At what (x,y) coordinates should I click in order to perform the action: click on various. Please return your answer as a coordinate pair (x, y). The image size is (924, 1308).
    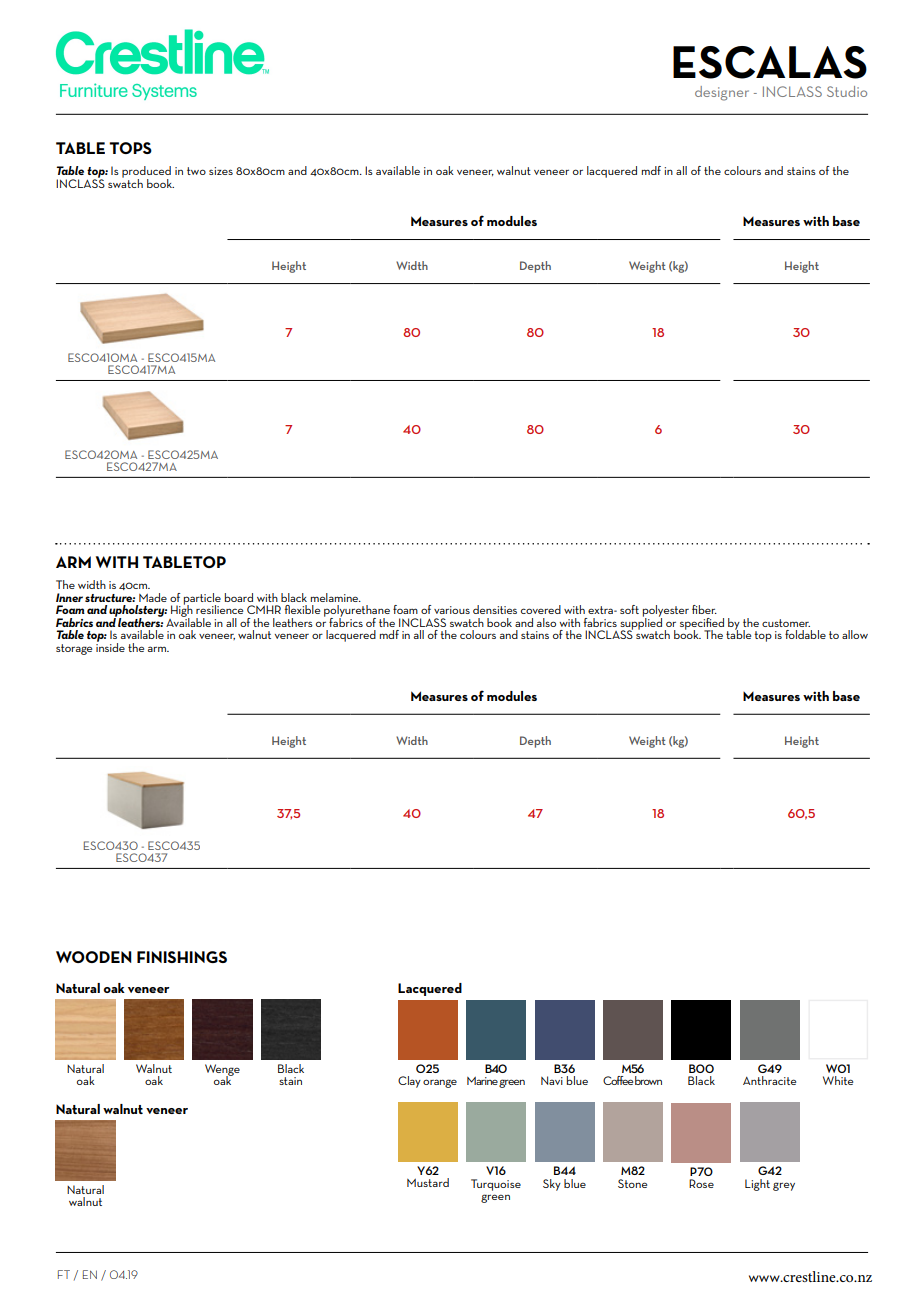
    Looking at the image, I should click on (452, 610).
